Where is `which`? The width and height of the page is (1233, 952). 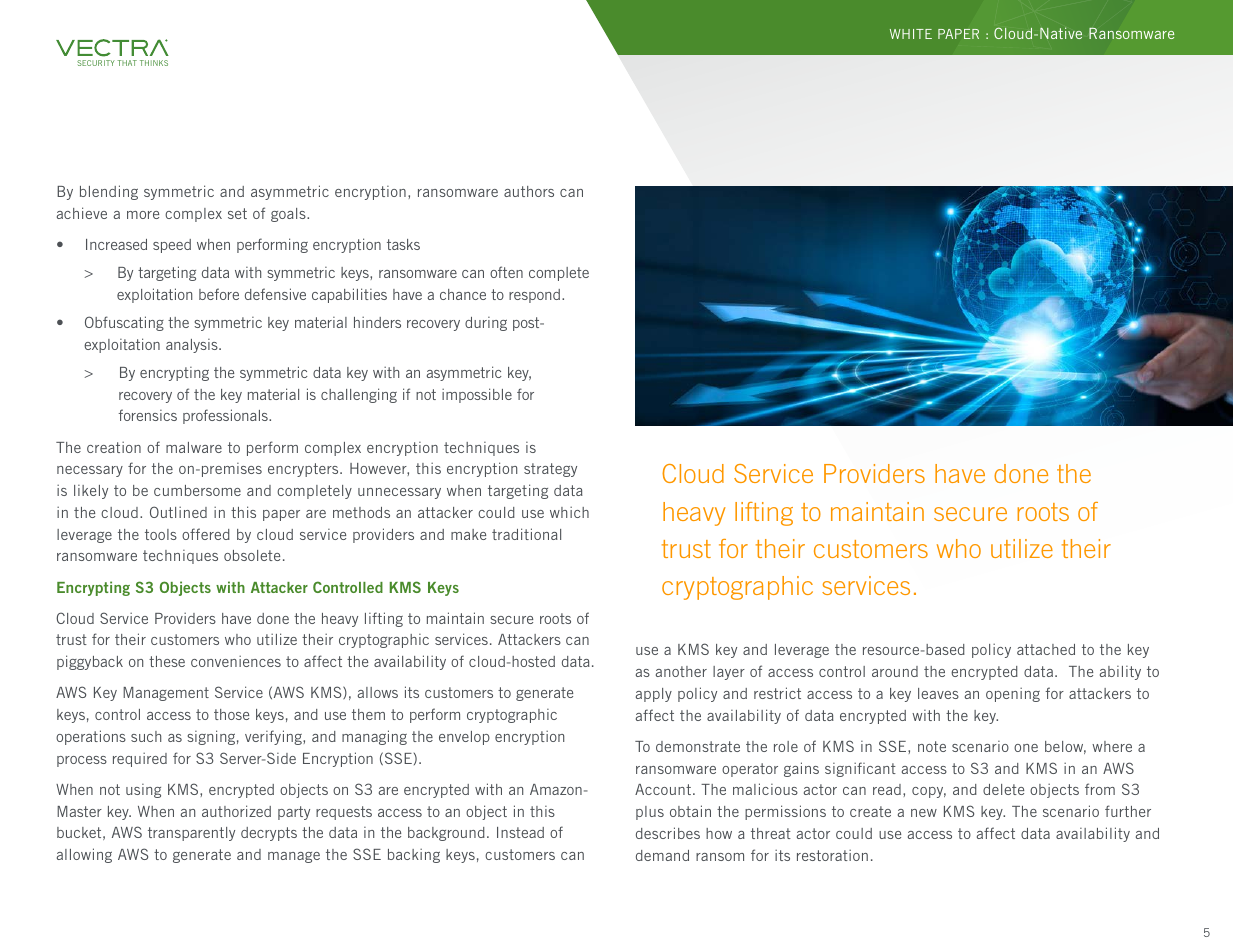 which is located at coordinates (569, 512).
